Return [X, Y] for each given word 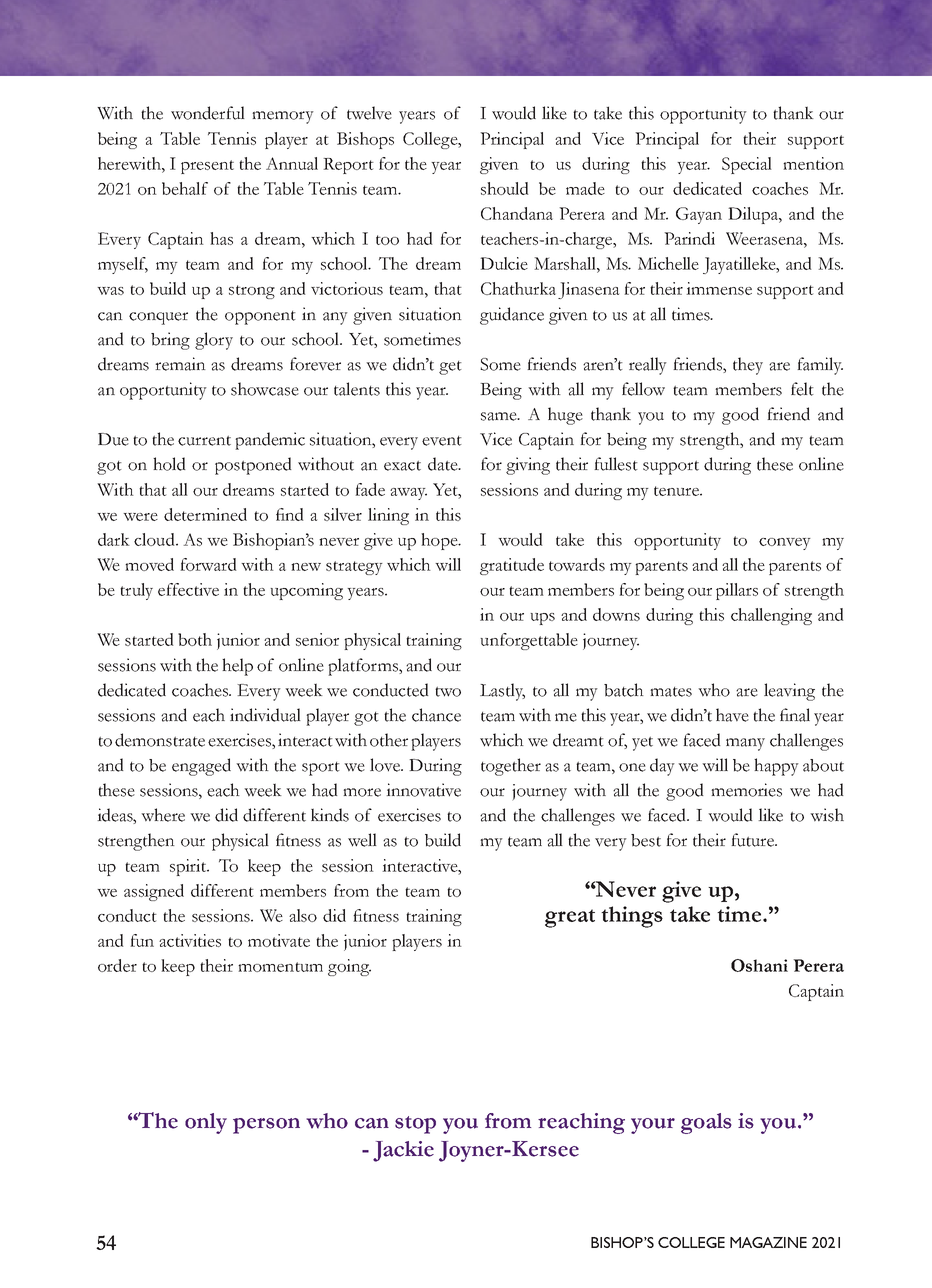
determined [205, 514]
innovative [423, 790]
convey [785, 544]
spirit [189, 867]
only [206, 1123]
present [207, 167]
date [444, 464]
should [504, 188]
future [754, 840]
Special [747, 165]
